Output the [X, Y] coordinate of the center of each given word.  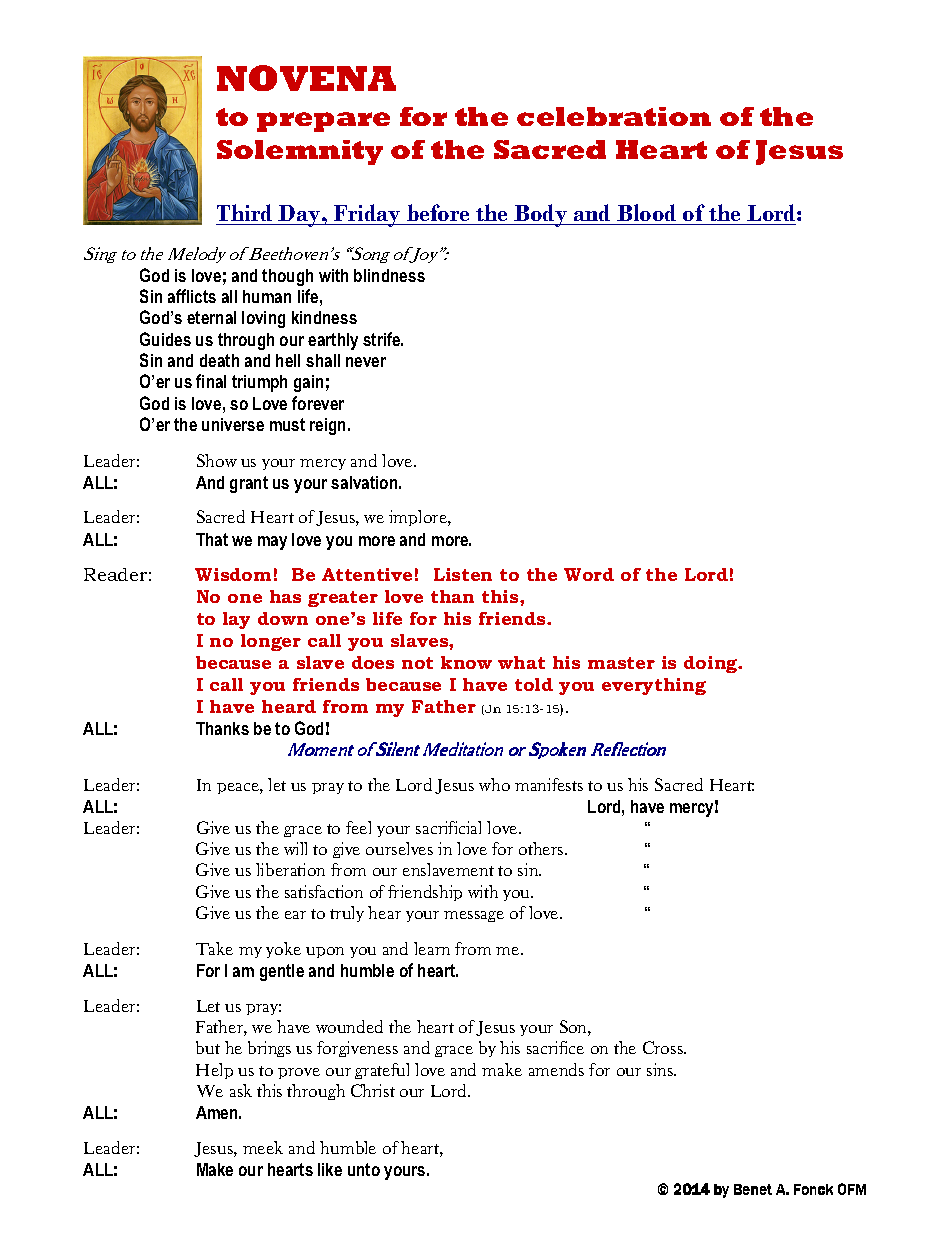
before [438, 214]
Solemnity [300, 152]
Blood [647, 214]
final [211, 381]
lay [236, 620]
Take [214, 948]
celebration [614, 116]
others [542, 848]
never [366, 362]
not [417, 663]
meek [263, 1147]
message [474, 916]
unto [364, 1169]
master [621, 663]
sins [661, 1069]
